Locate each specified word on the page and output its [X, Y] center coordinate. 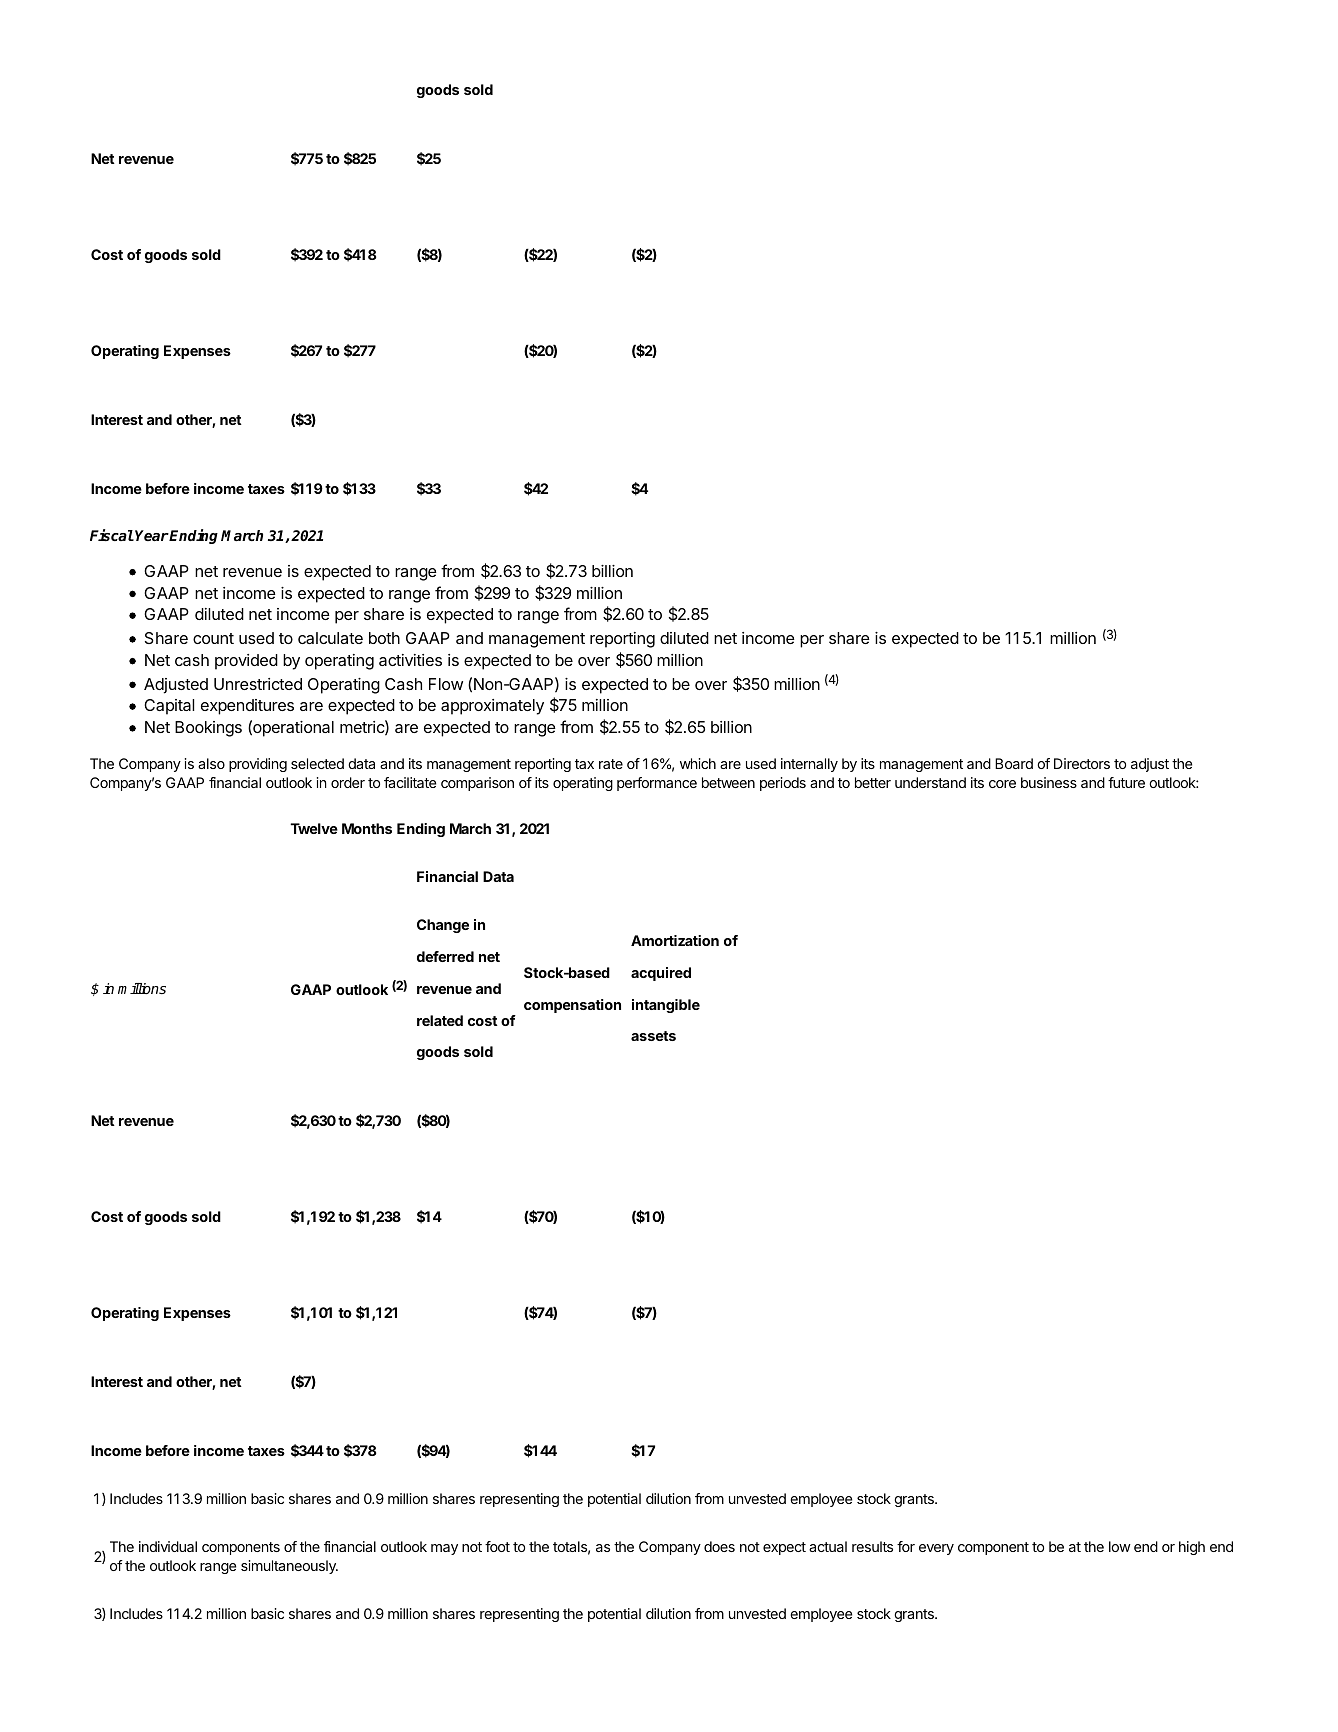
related [440, 1020]
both [384, 638]
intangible [666, 1006]
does [719, 1546]
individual [168, 1546]
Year [152, 535]
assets [653, 1036]
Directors [1082, 763]
